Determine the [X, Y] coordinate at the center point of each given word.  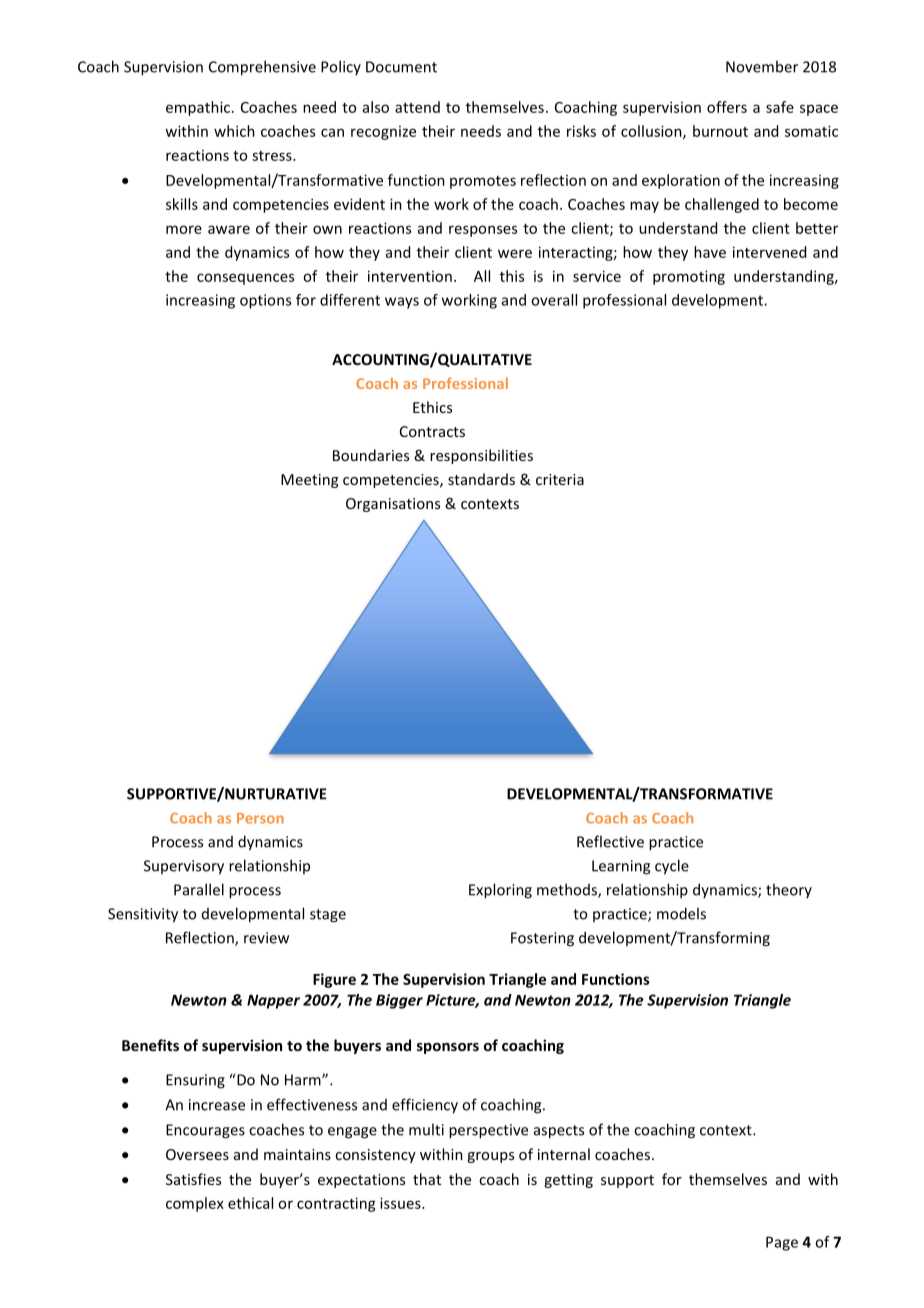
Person [260, 818]
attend [417, 107]
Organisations [393, 505]
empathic [198, 108]
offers [727, 107]
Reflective [610, 841]
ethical [250, 1203]
